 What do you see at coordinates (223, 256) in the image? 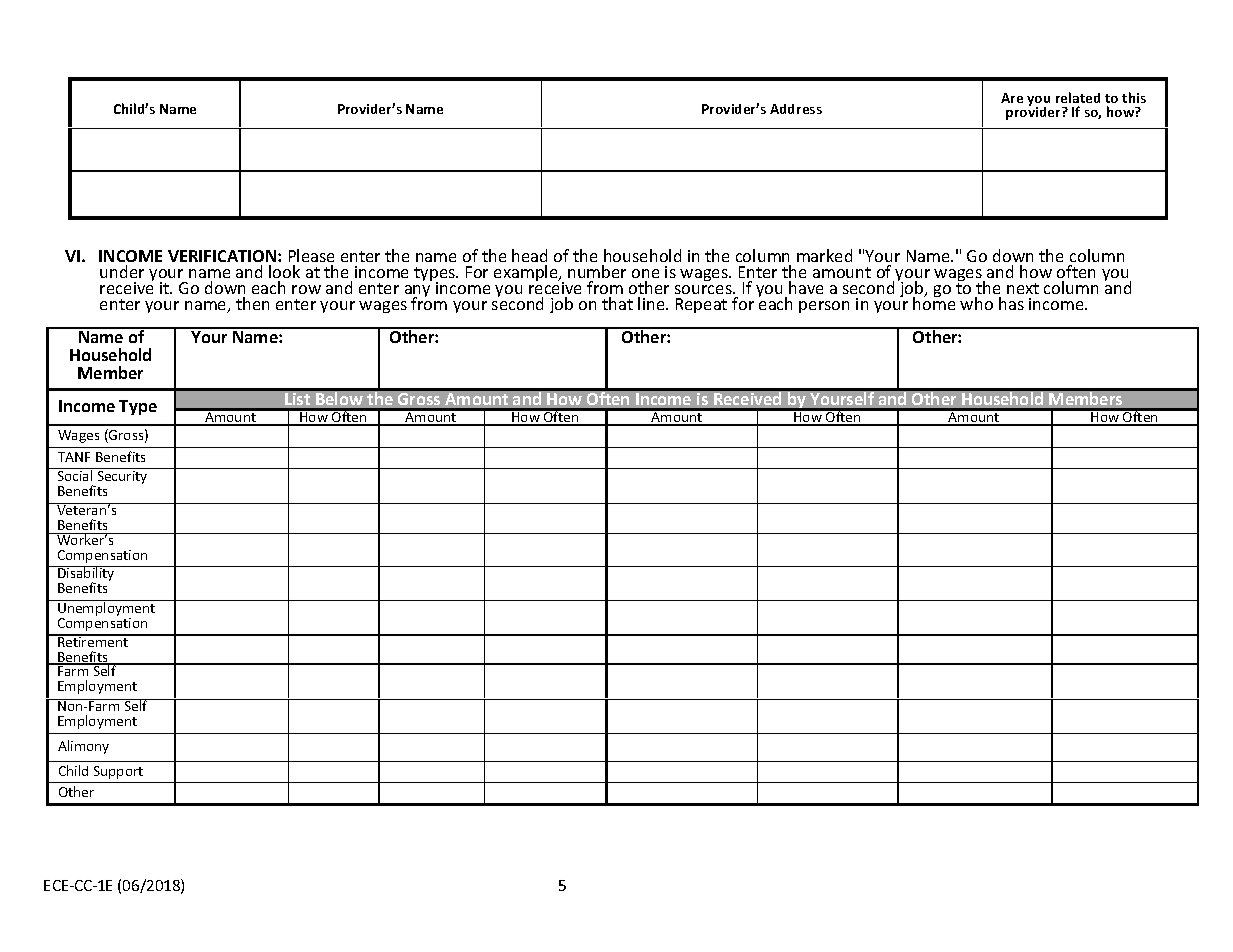
I see `VERIFICATION` at bounding box center [223, 256].
